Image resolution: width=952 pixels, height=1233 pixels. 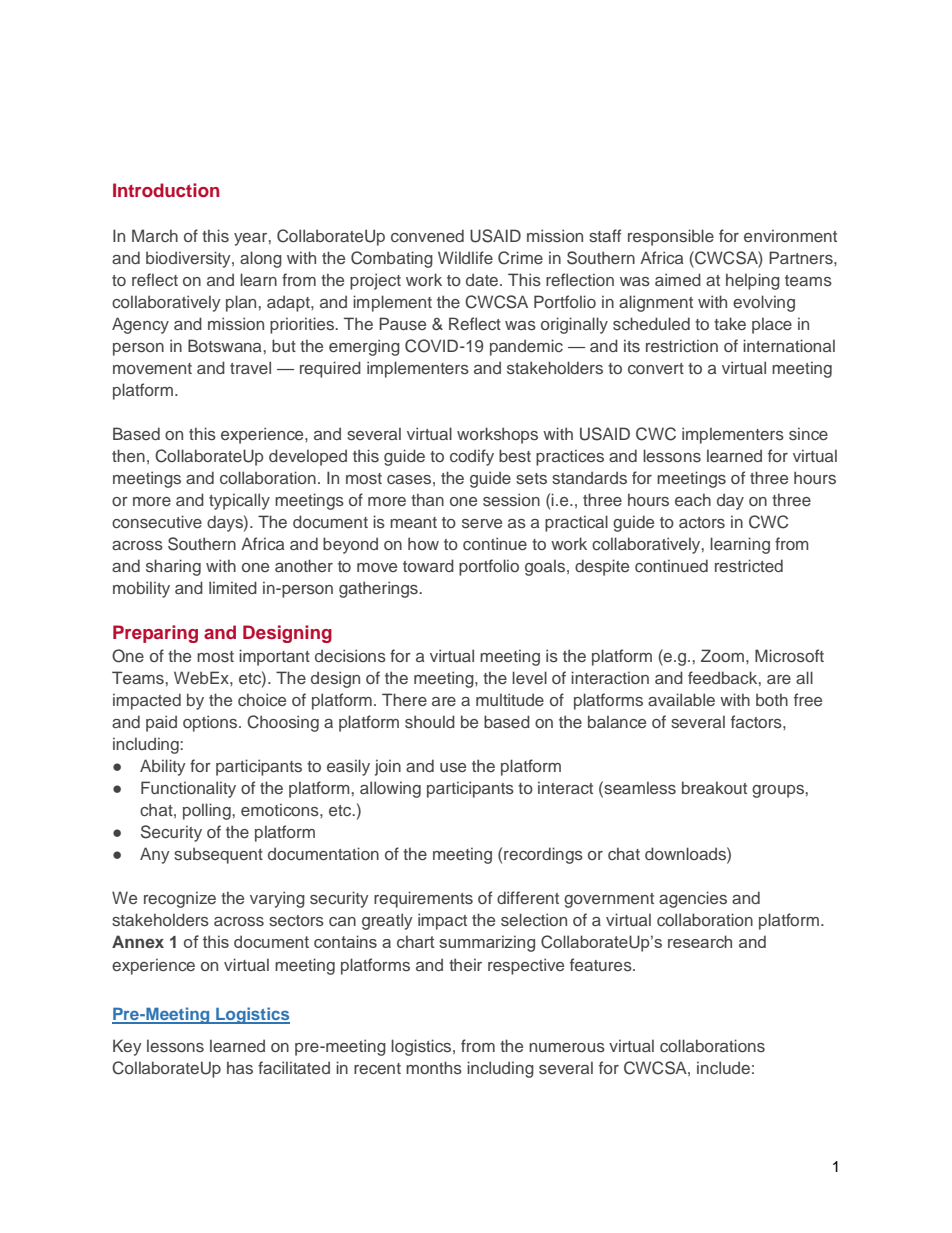 I want to click on sharing, so click(x=173, y=567).
